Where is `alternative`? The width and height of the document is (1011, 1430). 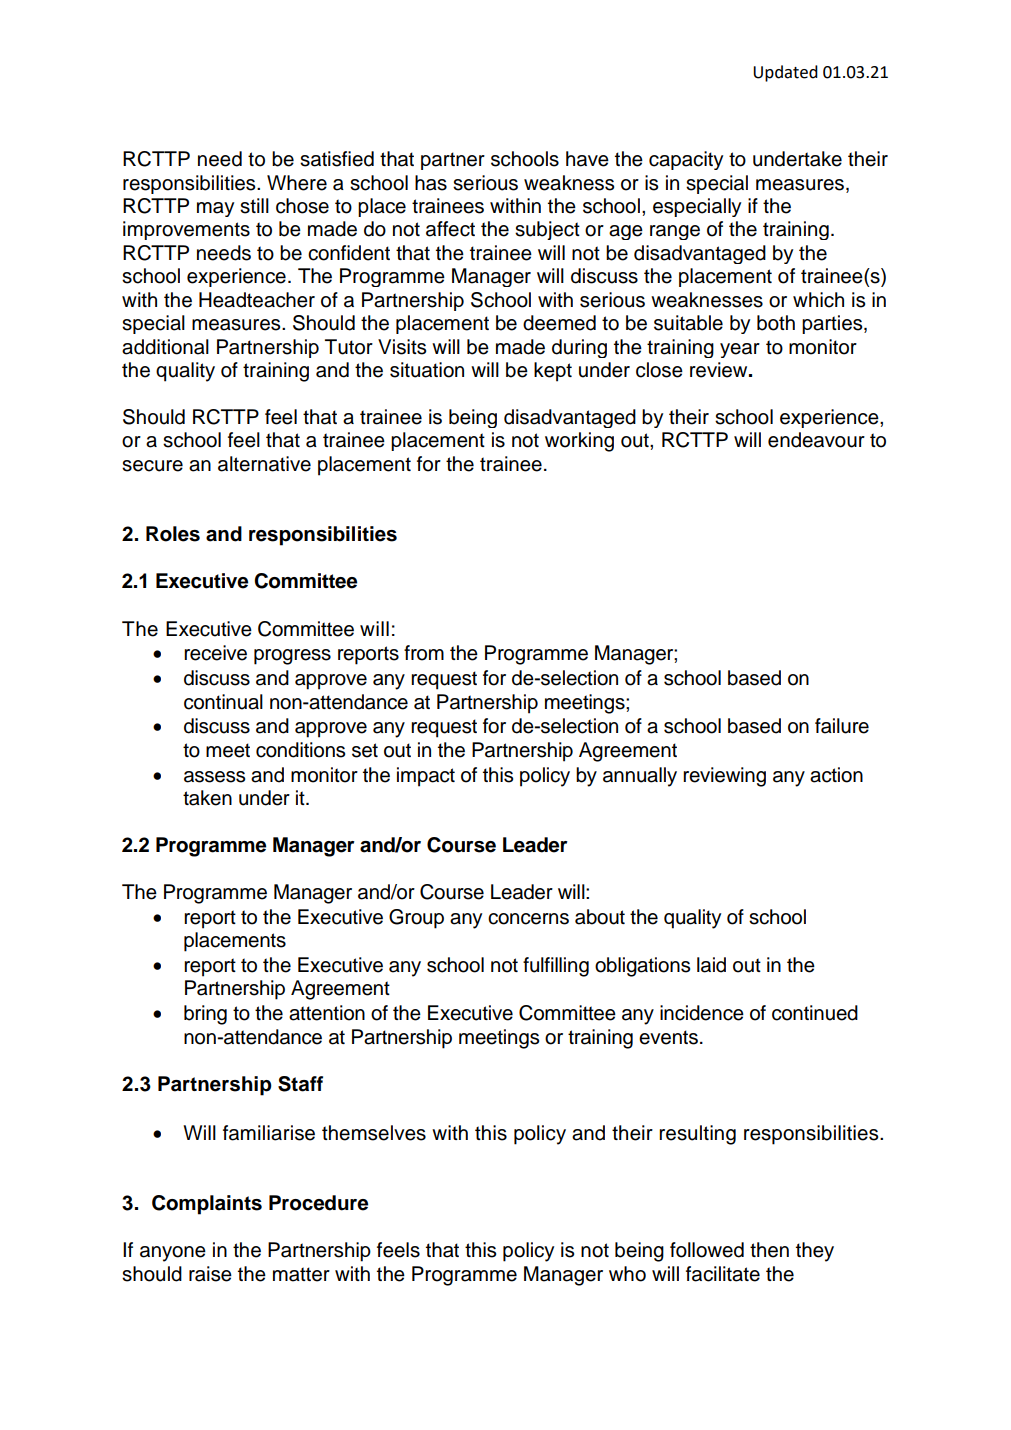
alternative is located at coordinates (264, 464).
